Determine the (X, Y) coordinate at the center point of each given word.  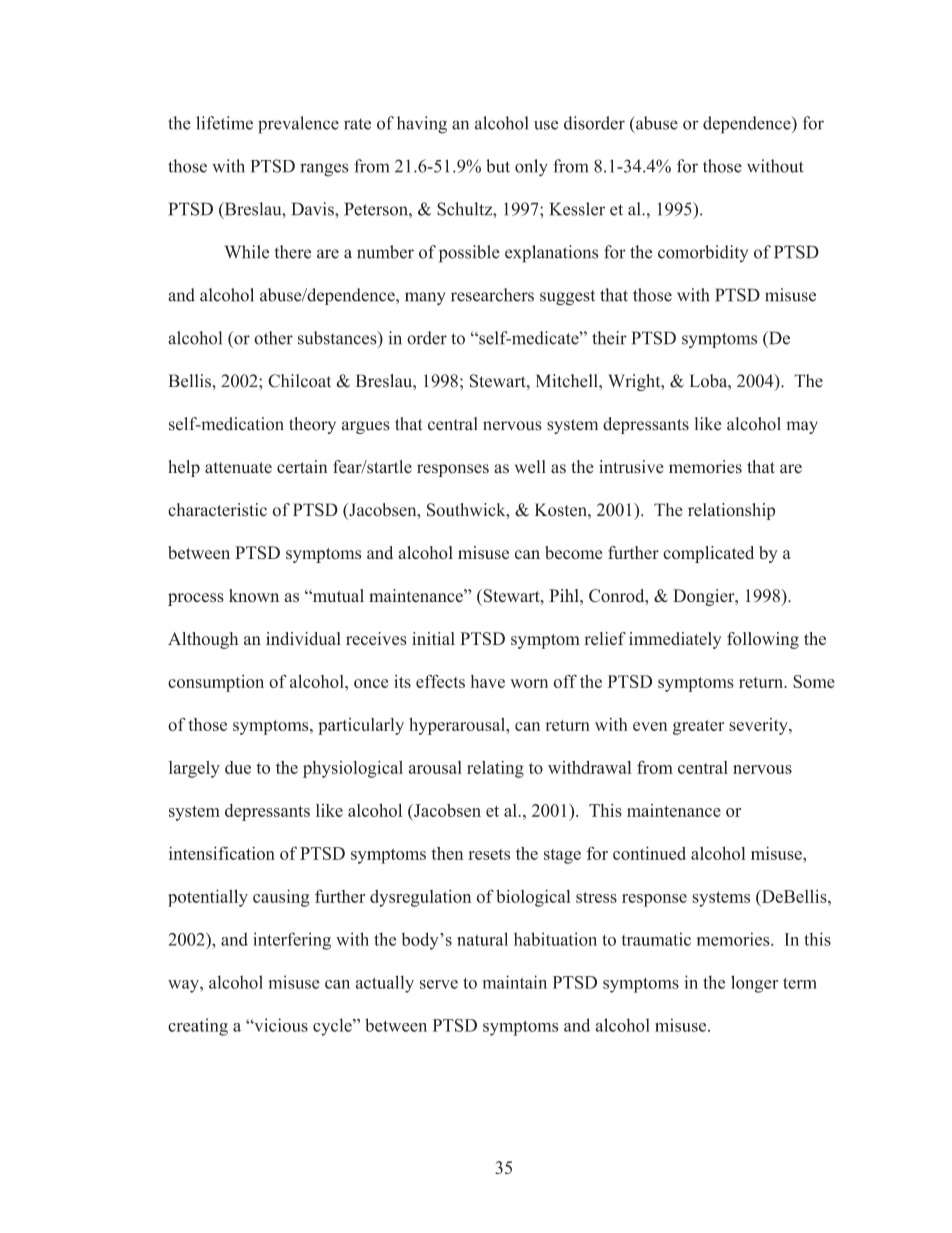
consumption (216, 683)
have (488, 681)
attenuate (238, 468)
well (530, 467)
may (802, 427)
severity (759, 726)
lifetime (224, 123)
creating (198, 1027)
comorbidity (703, 253)
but (498, 166)
